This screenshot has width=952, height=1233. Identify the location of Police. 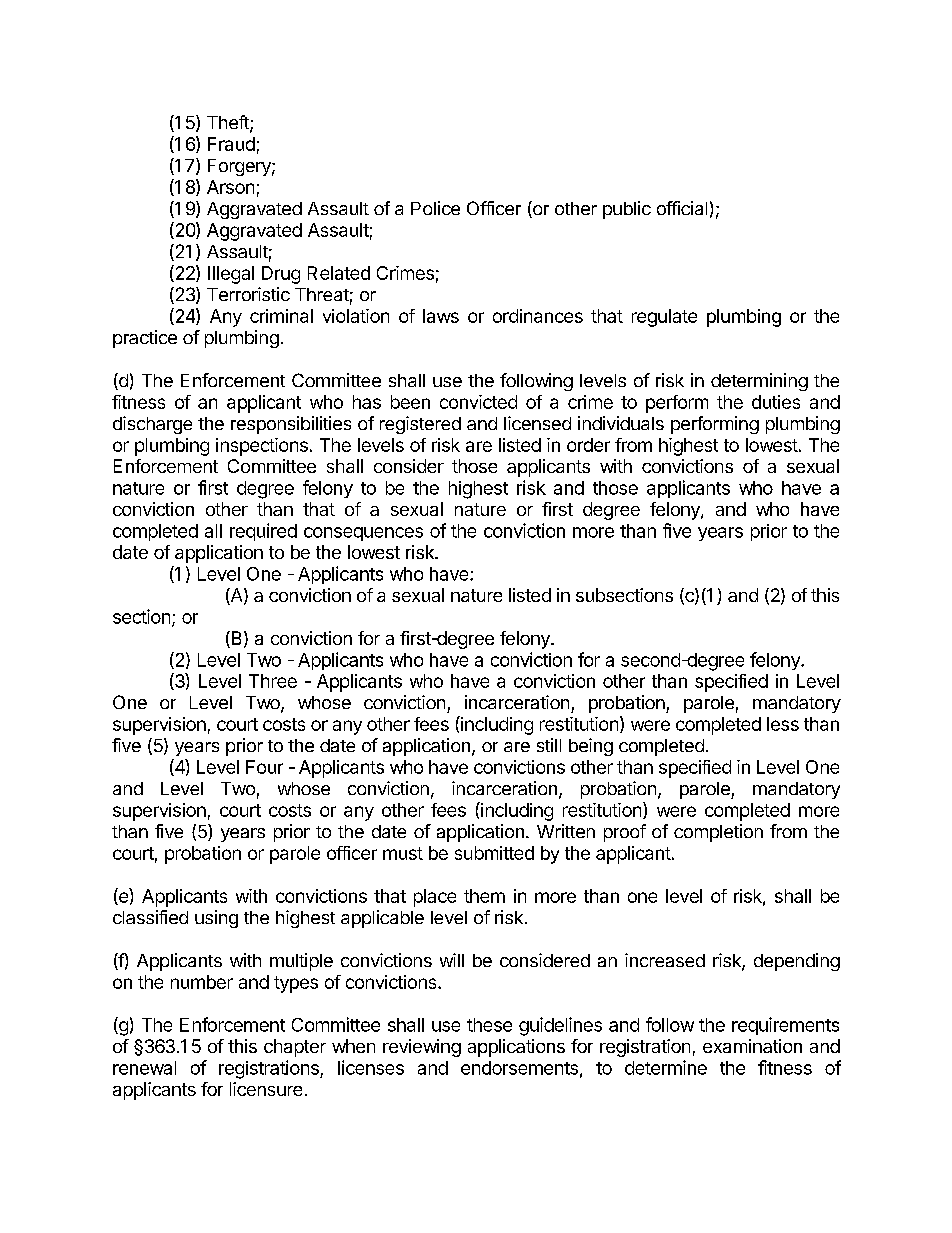
(435, 208).
